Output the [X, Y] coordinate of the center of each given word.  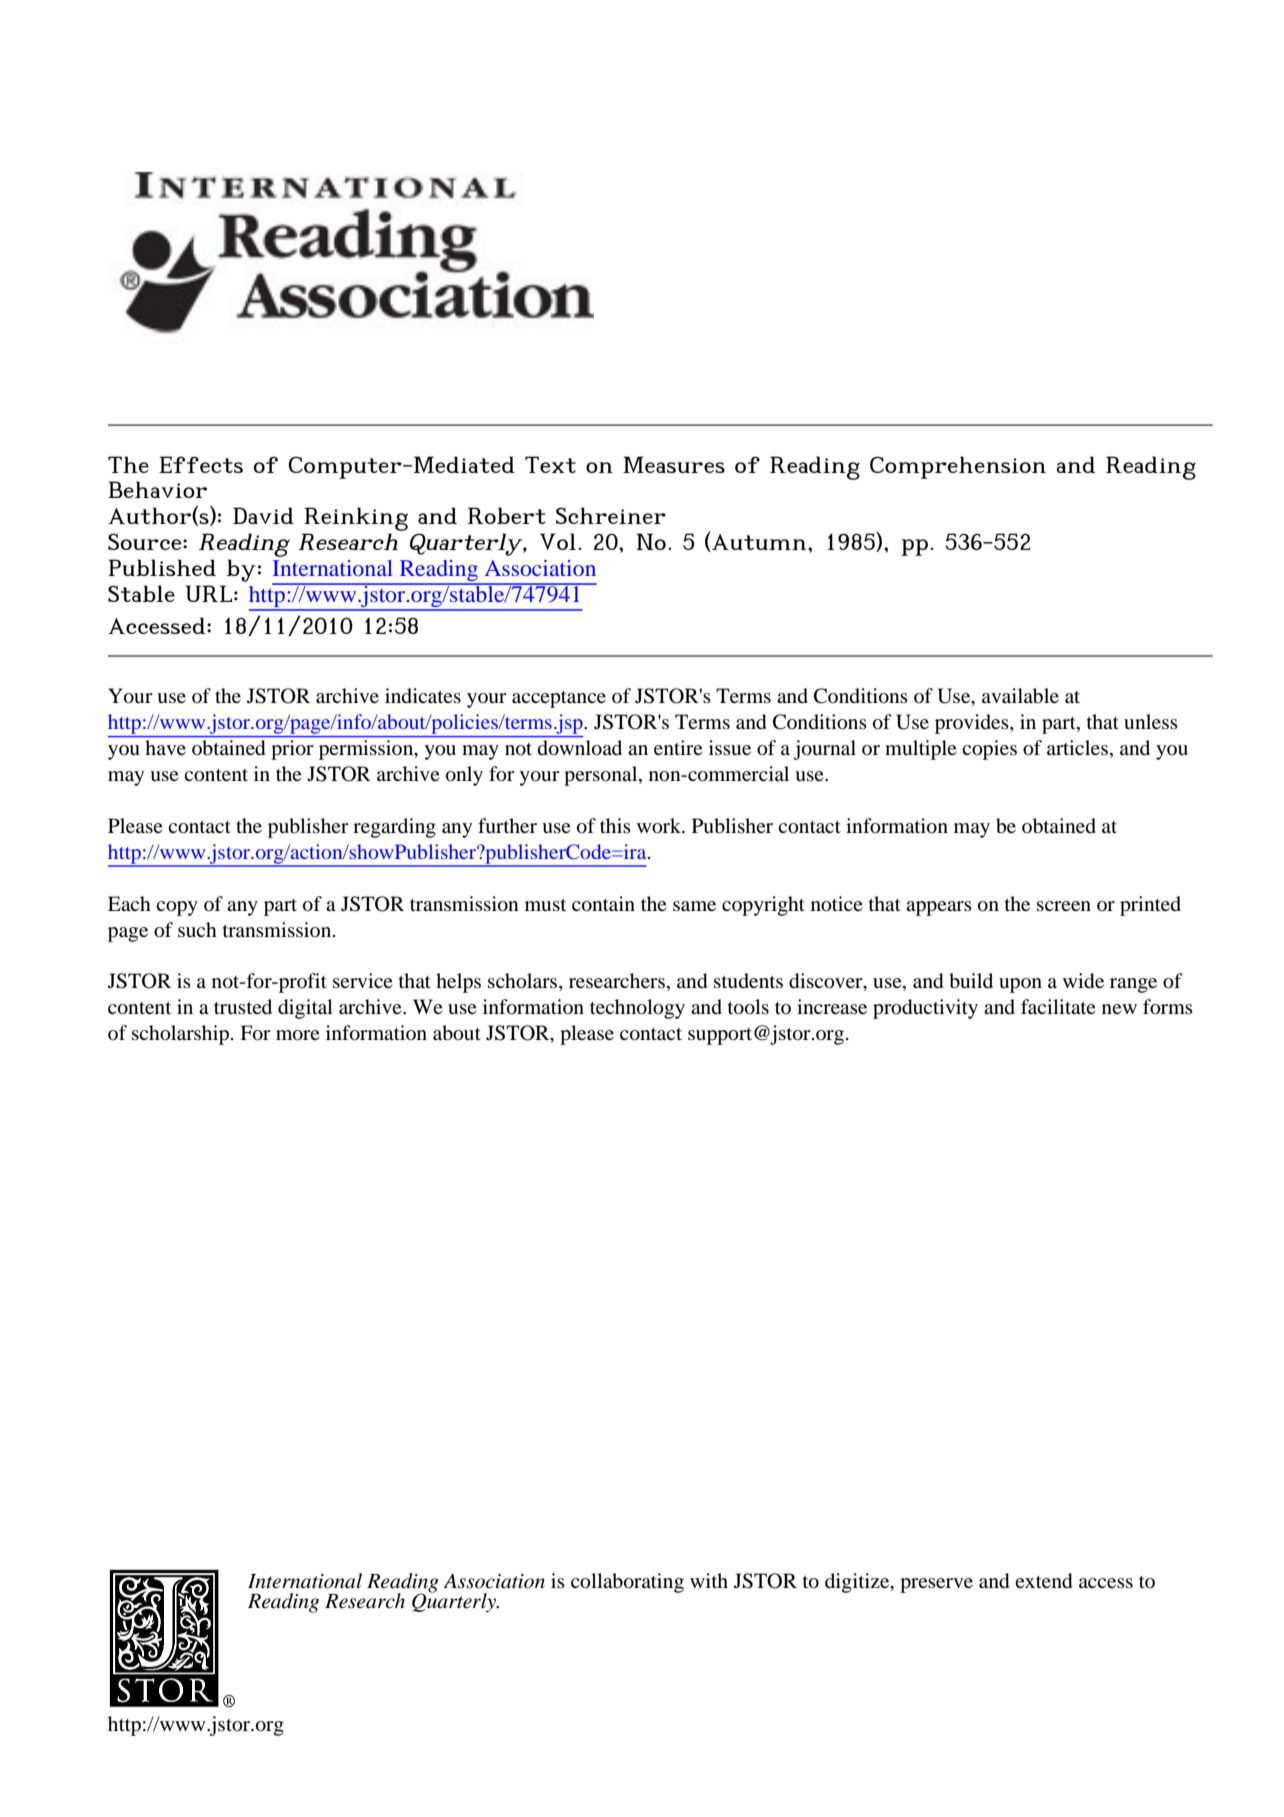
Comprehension [958, 467]
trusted [243, 1007]
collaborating [627, 1583]
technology [637, 1009]
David [263, 515]
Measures [674, 464]
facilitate [1058, 1006]
